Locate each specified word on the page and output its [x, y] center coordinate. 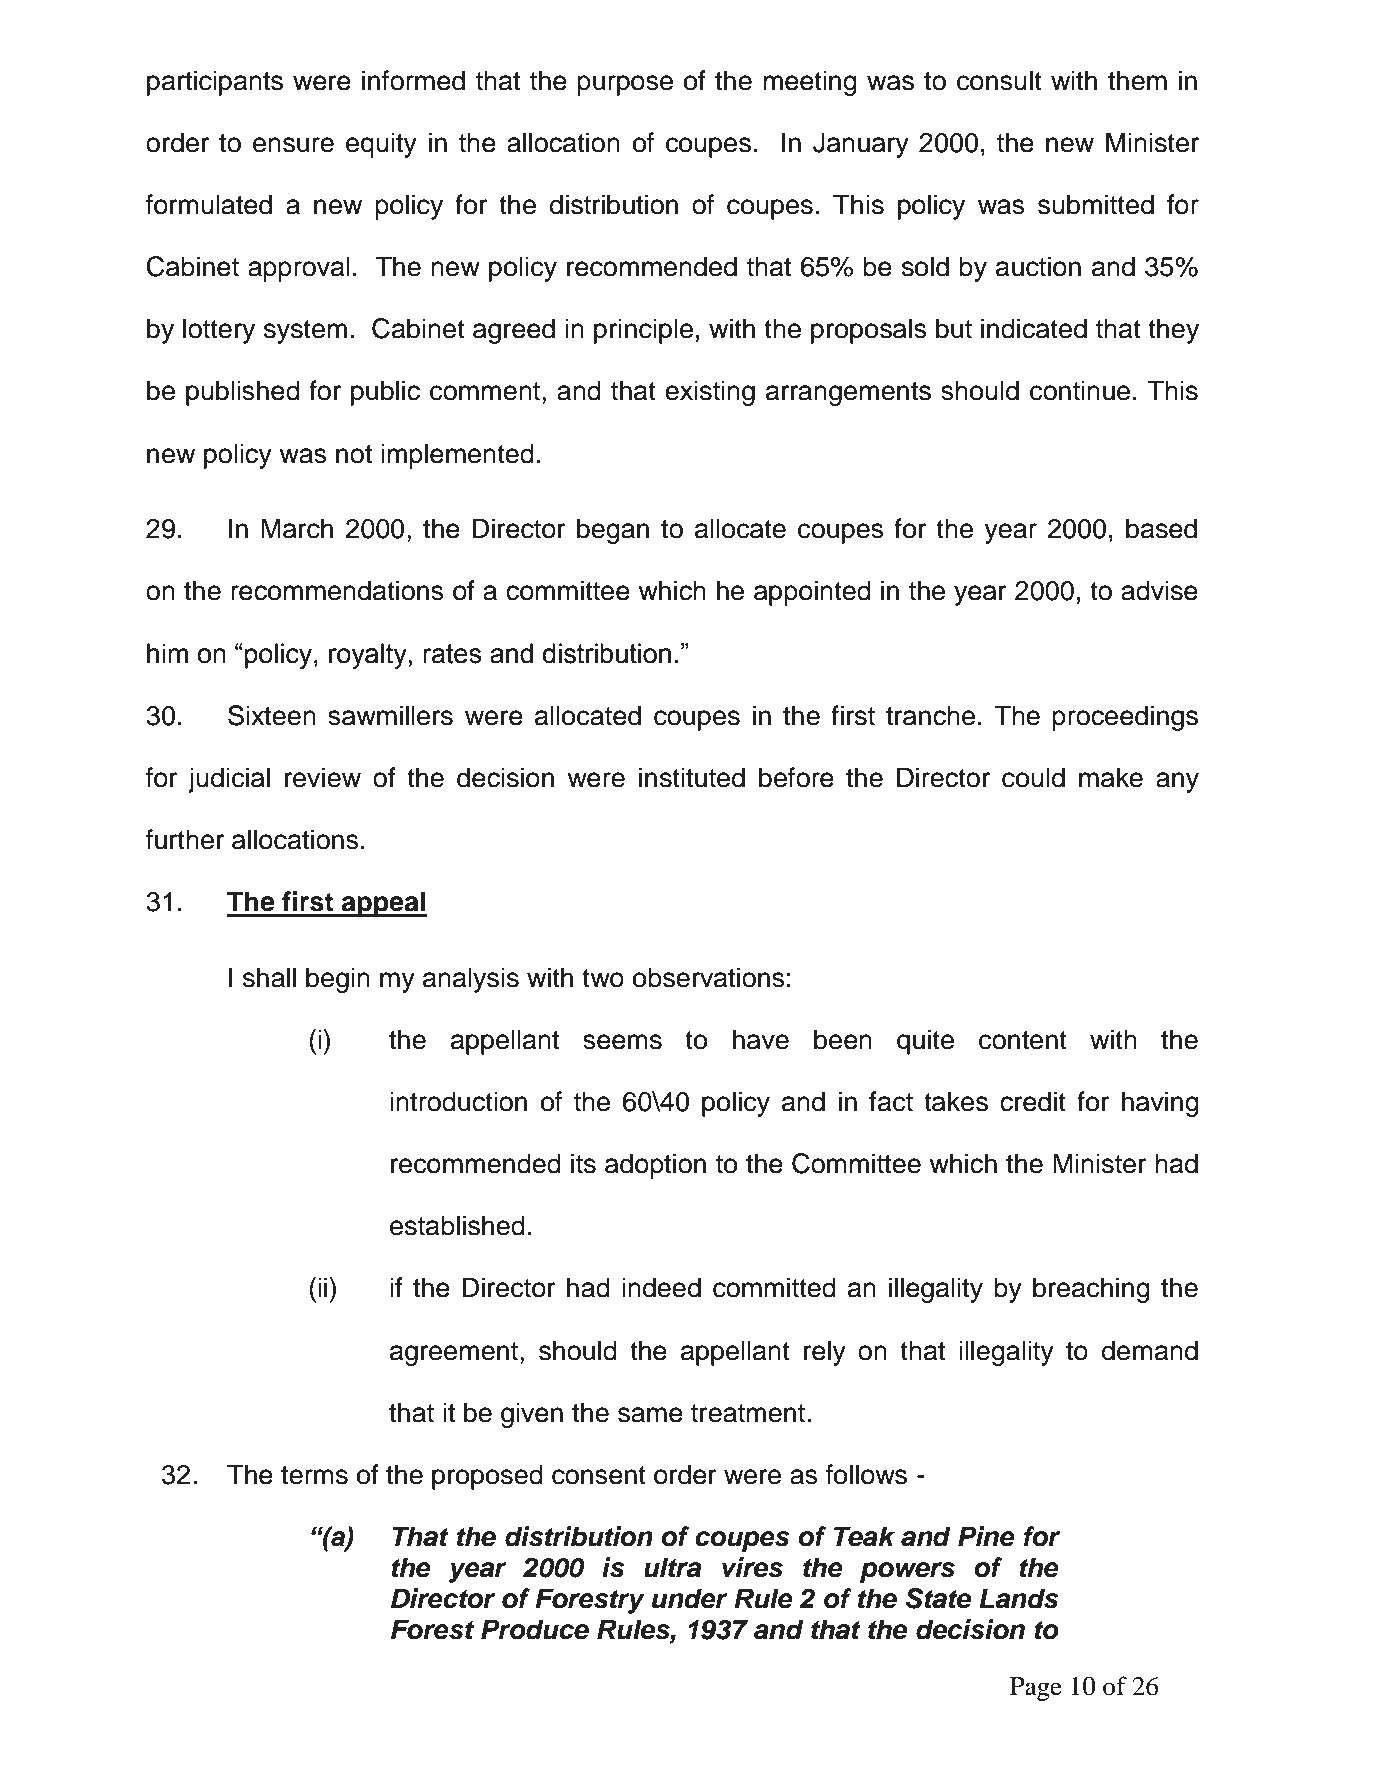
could [1033, 777]
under [690, 1598]
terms [314, 1475]
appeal [383, 904]
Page [1036, 1689]
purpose [625, 85]
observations [709, 977]
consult [999, 80]
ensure [293, 145]
